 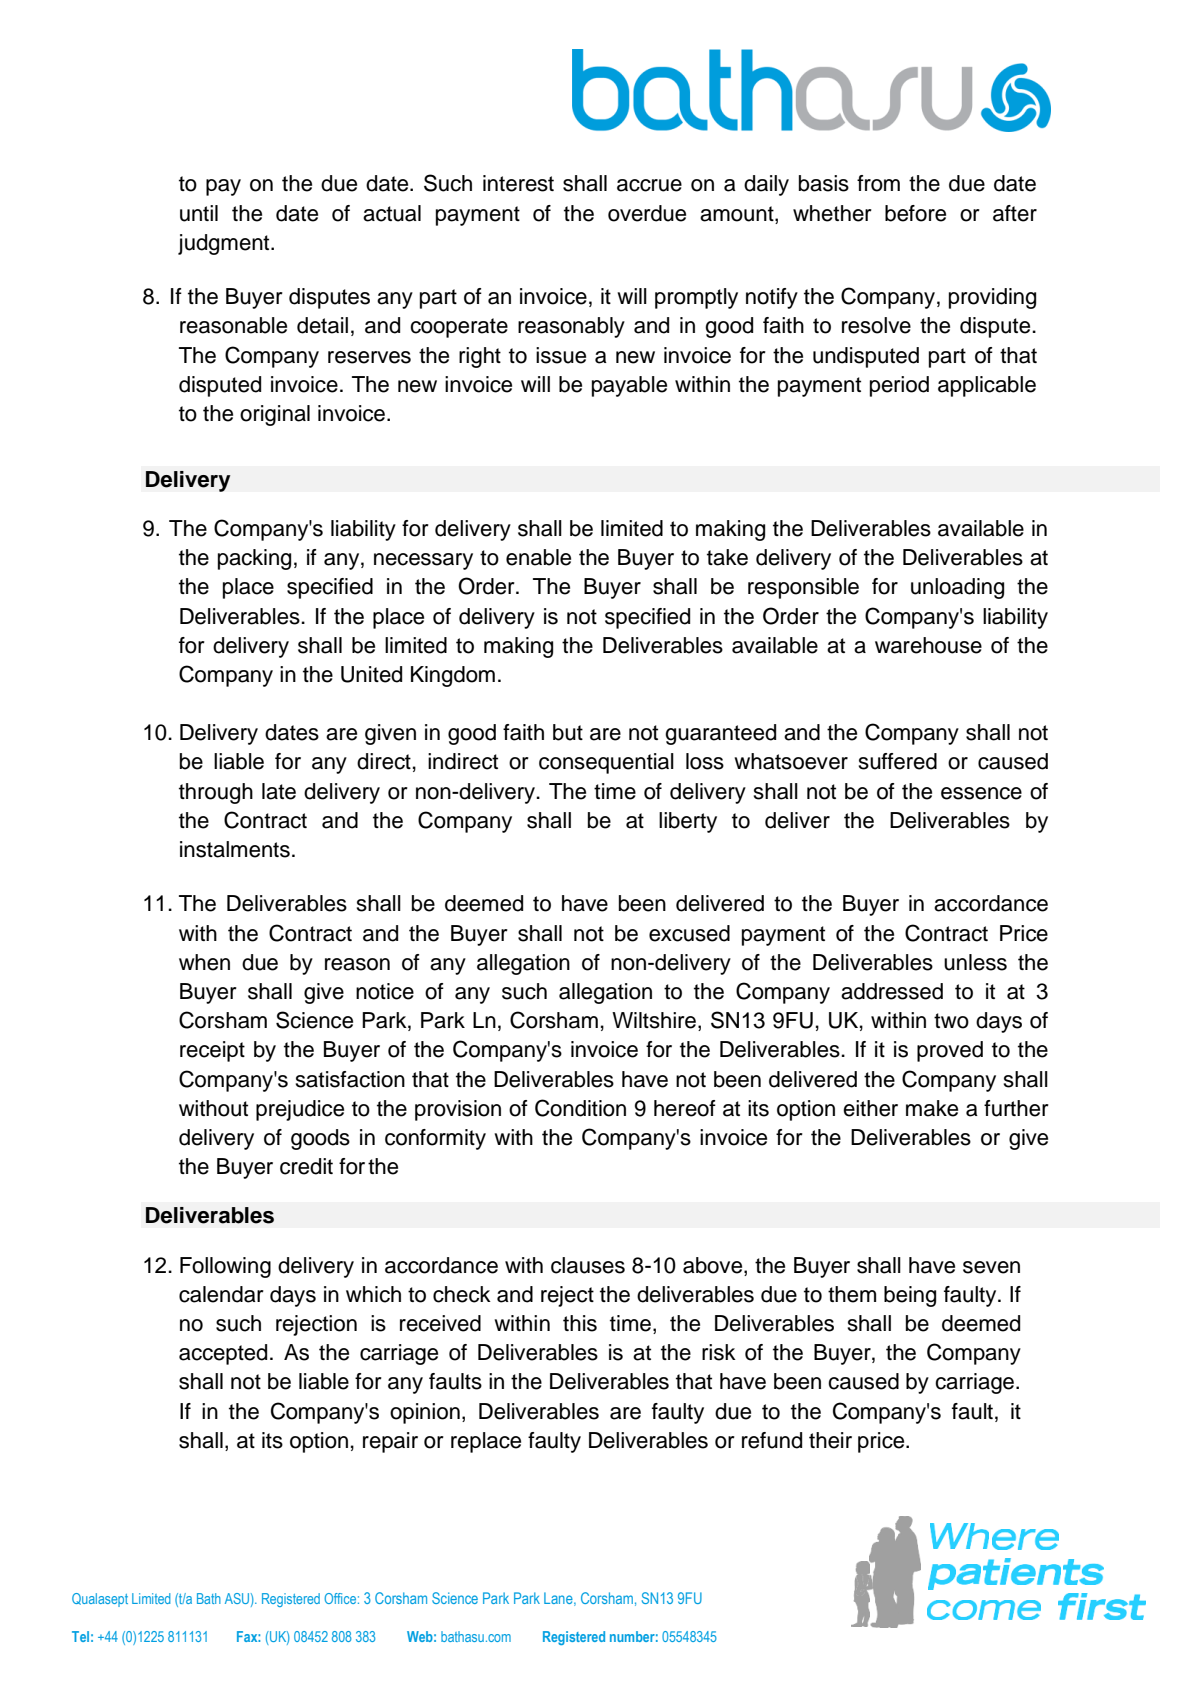 What do you see at coordinates (223, 1354) in the screenshot?
I see `accepted` at bounding box center [223, 1354].
